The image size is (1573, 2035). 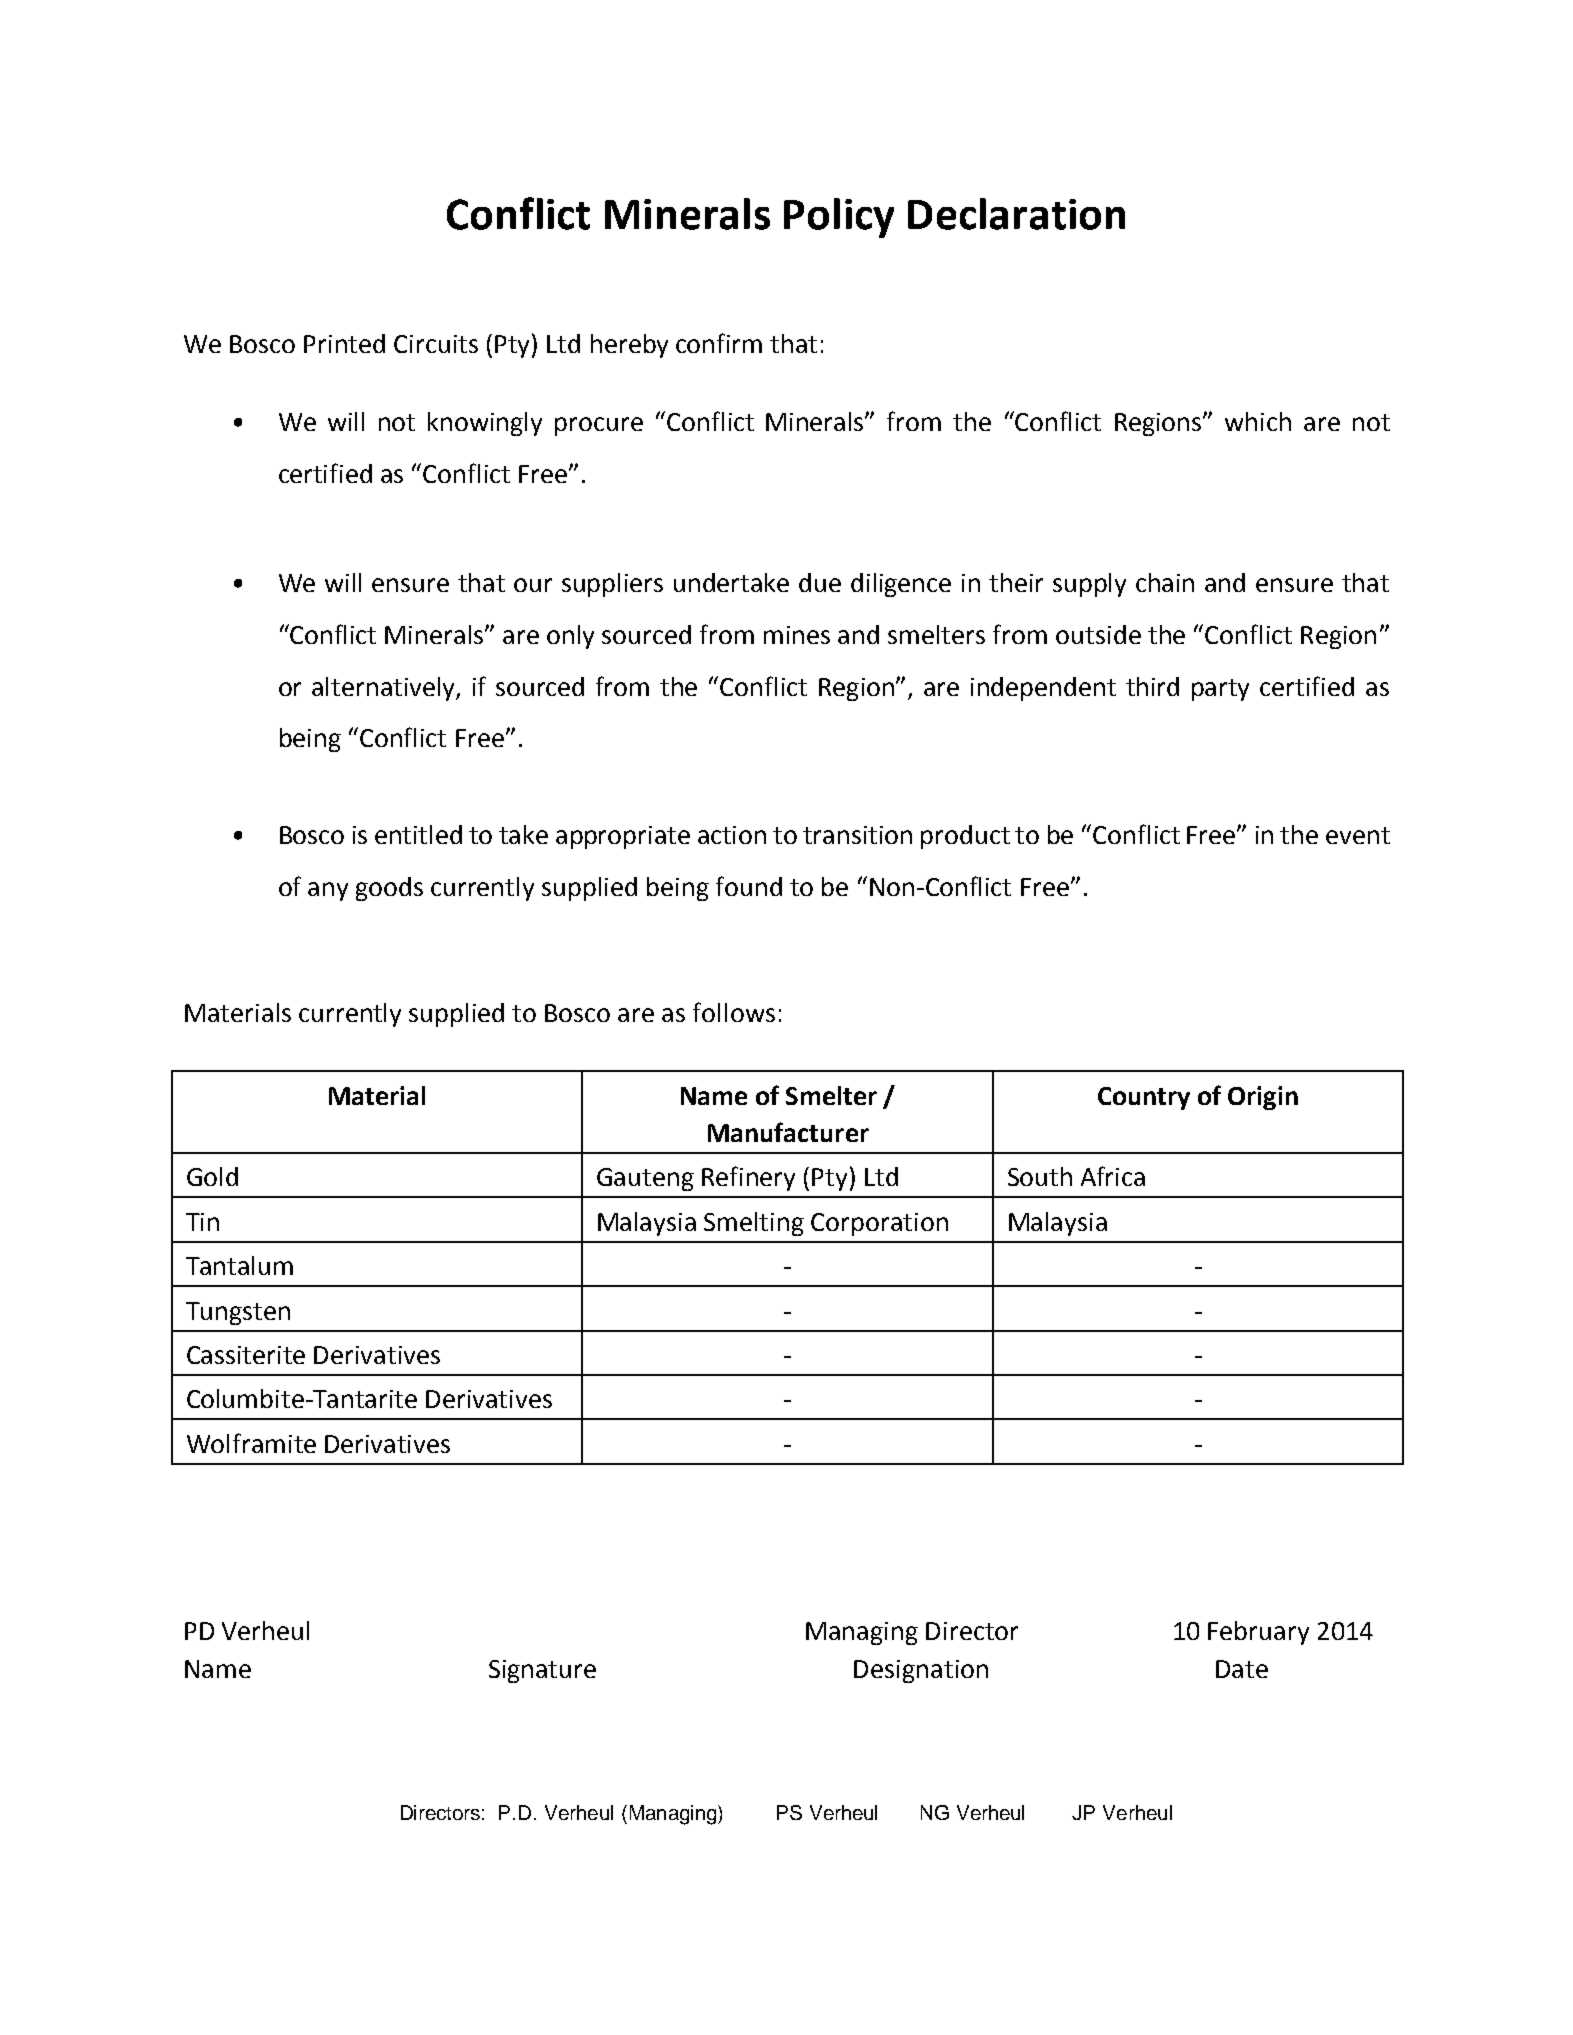 What do you see at coordinates (839, 218) in the page?
I see `Policy` at bounding box center [839, 218].
